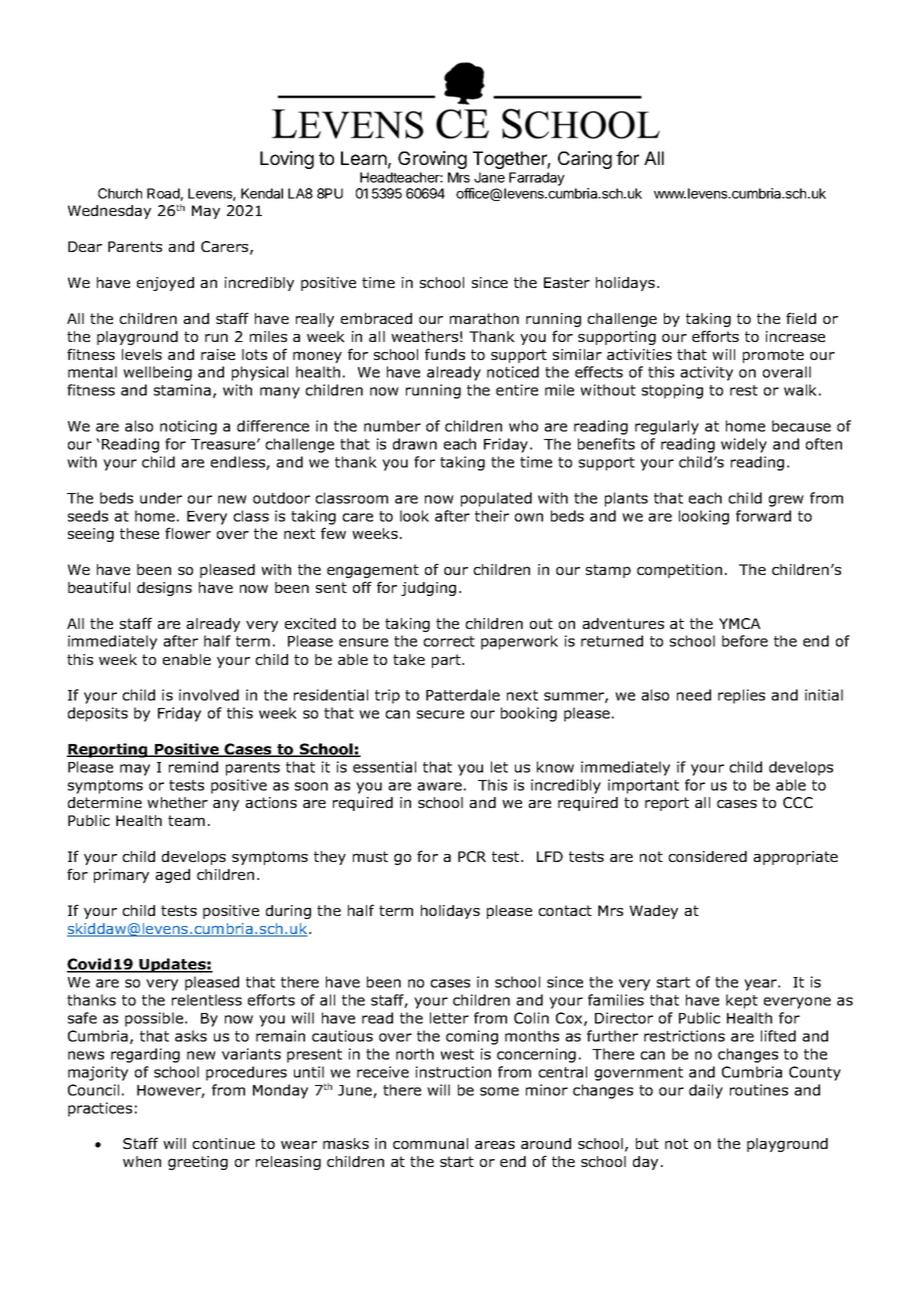  What do you see at coordinates (706, 1091) in the screenshot?
I see `daily` at bounding box center [706, 1091].
